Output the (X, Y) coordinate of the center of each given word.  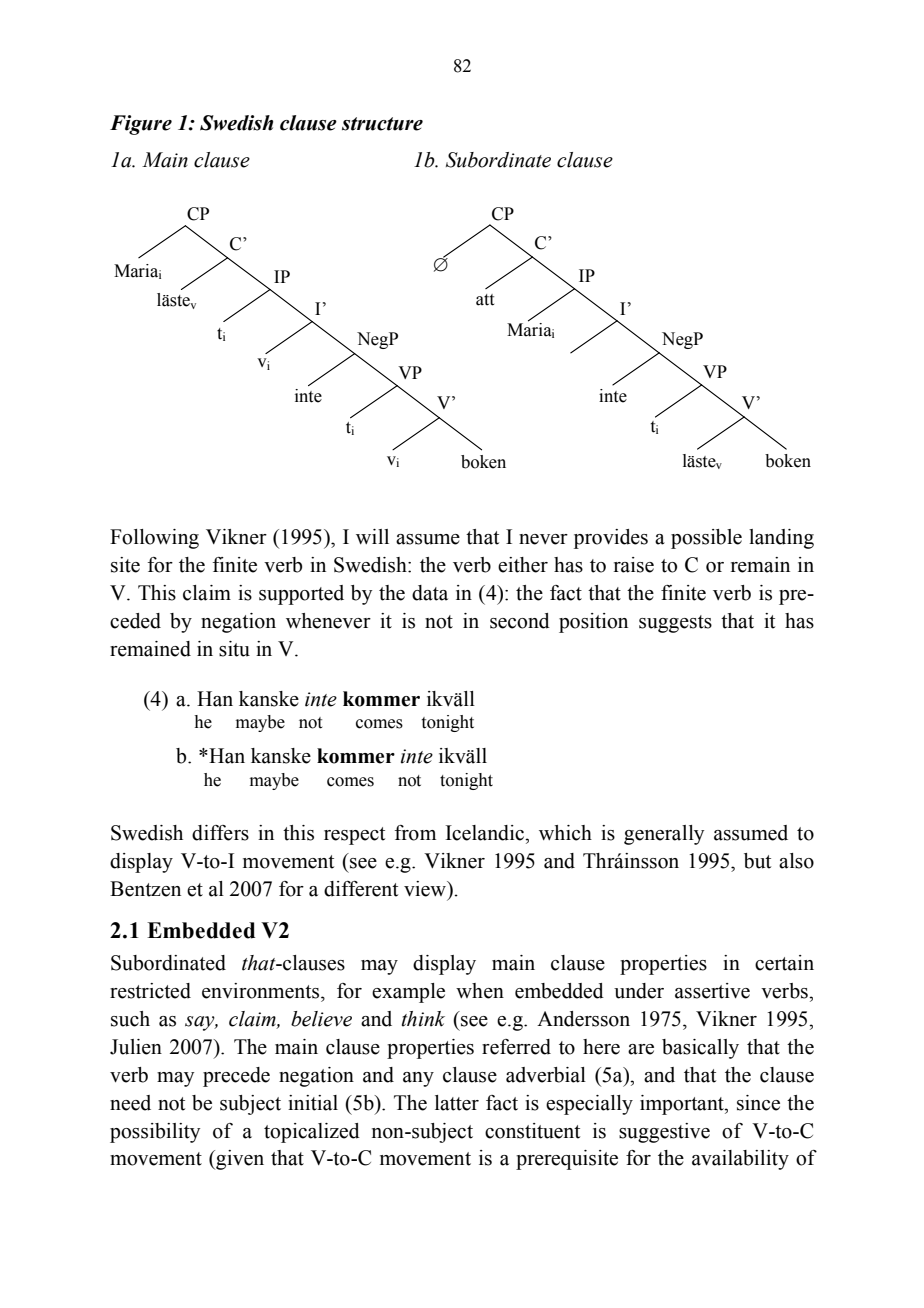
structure (382, 124)
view (426, 889)
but (757, 861)
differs (220, 833)
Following (154, 539)
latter (457, 1103)
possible (706, 539)
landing (781, 539)
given (239, 1160)
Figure (141, 125)
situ (234, 649)
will (372, 536)
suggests (675, 624)
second (520, 621)
